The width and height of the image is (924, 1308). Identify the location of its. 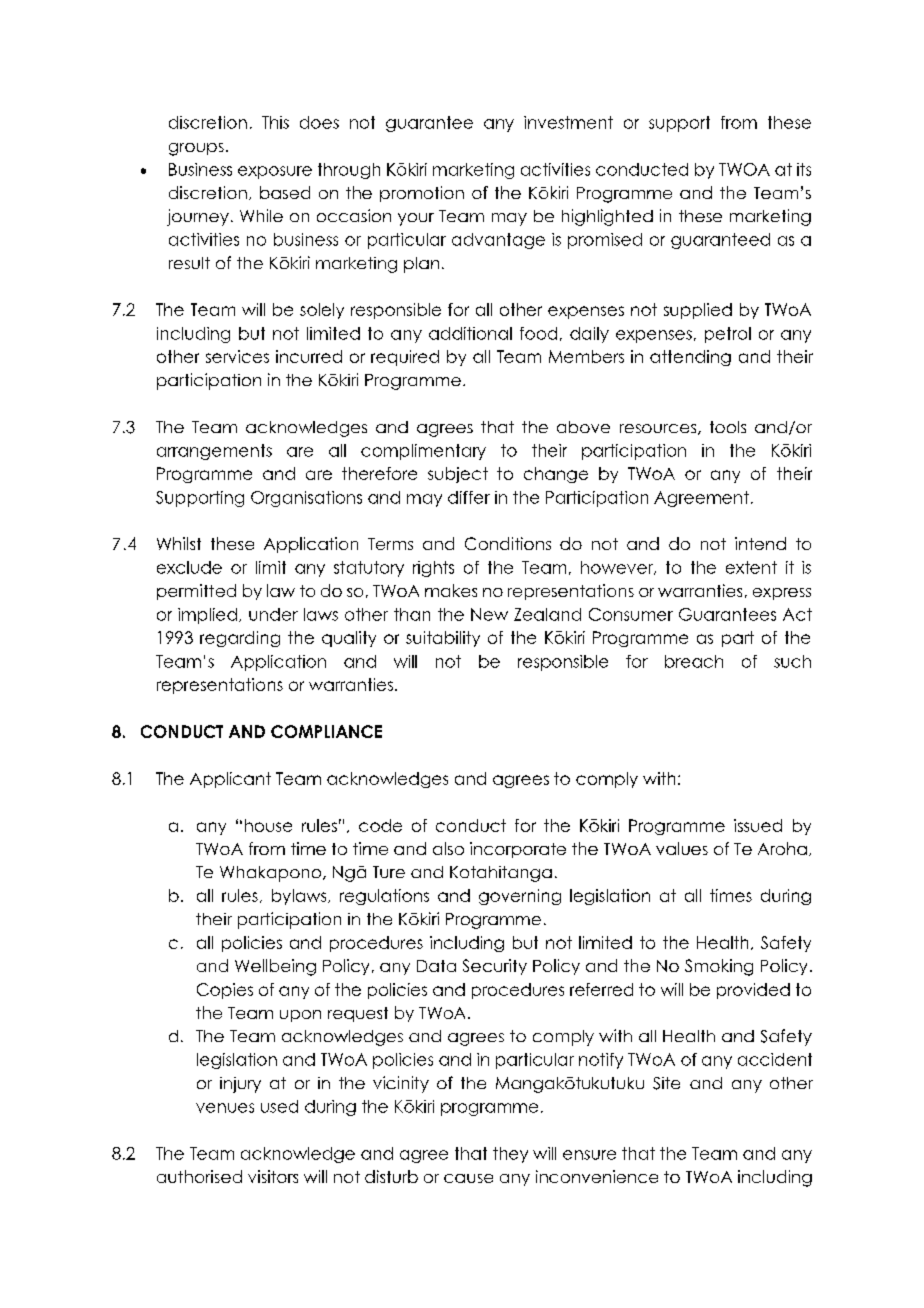
(804, 169).
